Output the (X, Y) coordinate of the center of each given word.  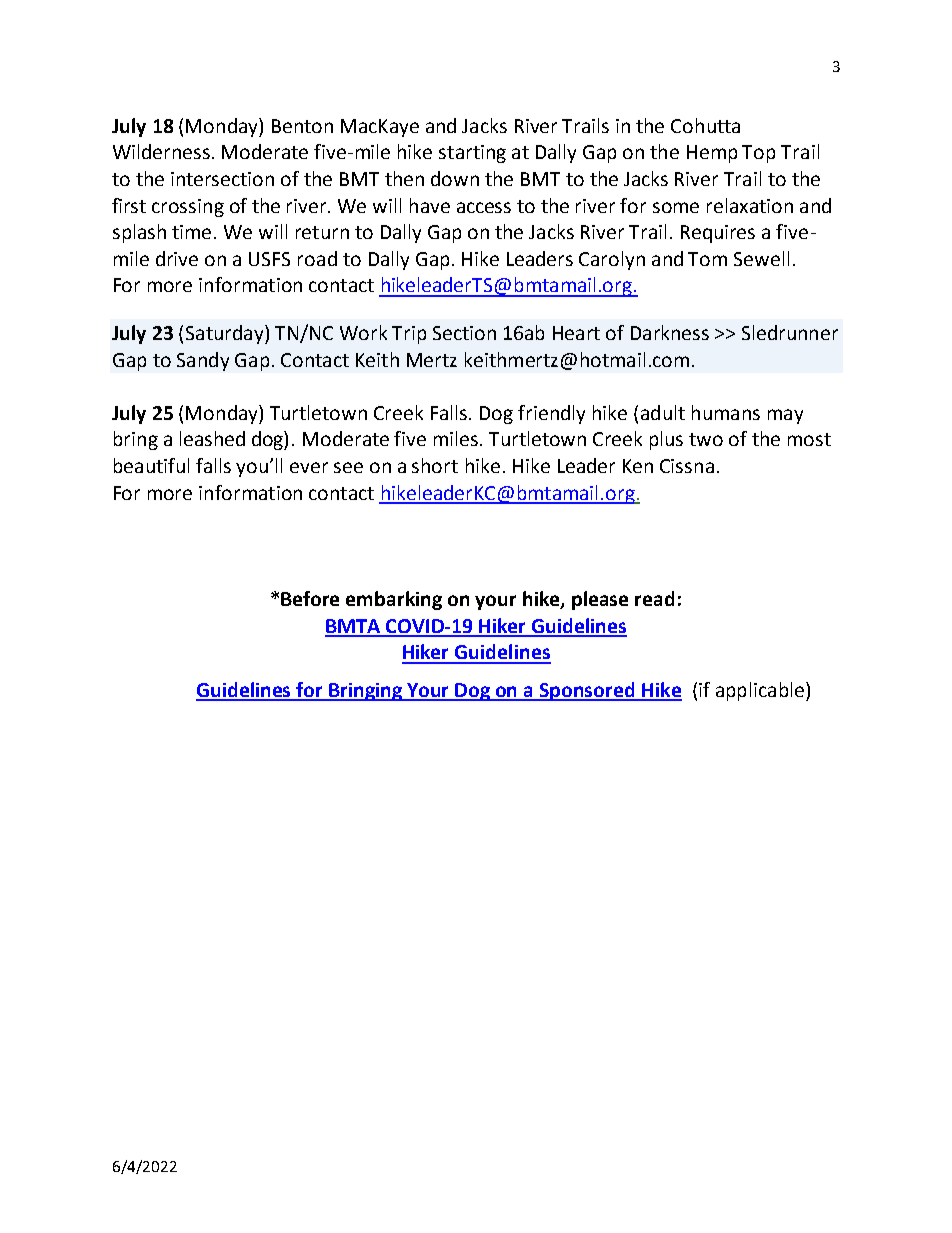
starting (472, 154)
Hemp (712, 154)
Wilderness (161, 151)
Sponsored (587, 691)
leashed (212, 438)
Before (310, 598)
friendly (551, 414)
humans (726, 412)
